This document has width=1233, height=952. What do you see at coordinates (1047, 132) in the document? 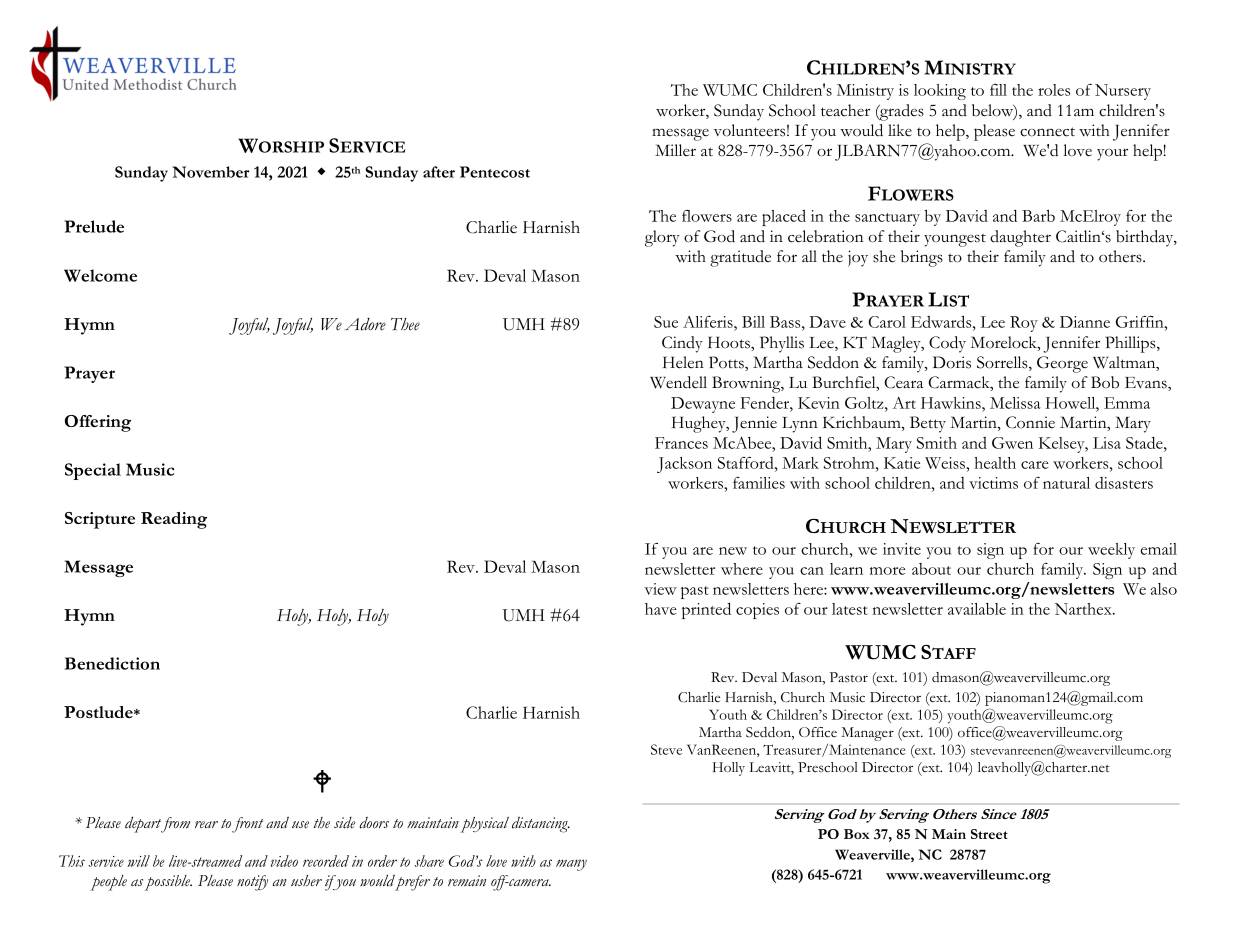
I see `connect` at bounding box center [1047, 132].
